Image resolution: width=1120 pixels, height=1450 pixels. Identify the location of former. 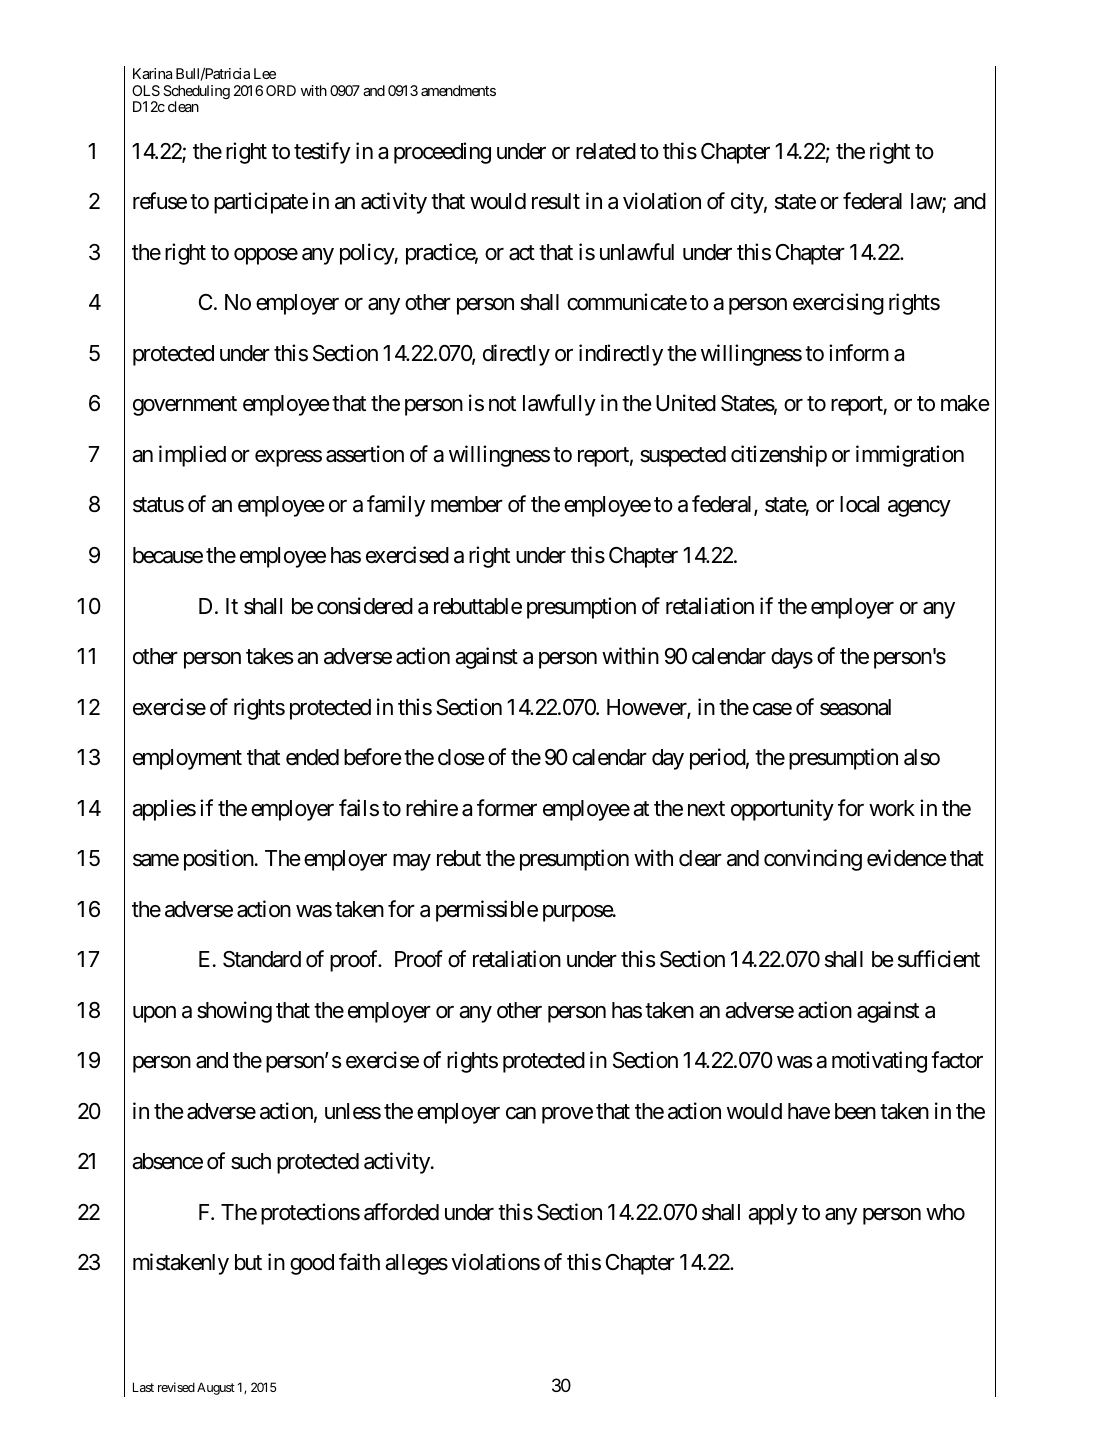
(507, 808).
